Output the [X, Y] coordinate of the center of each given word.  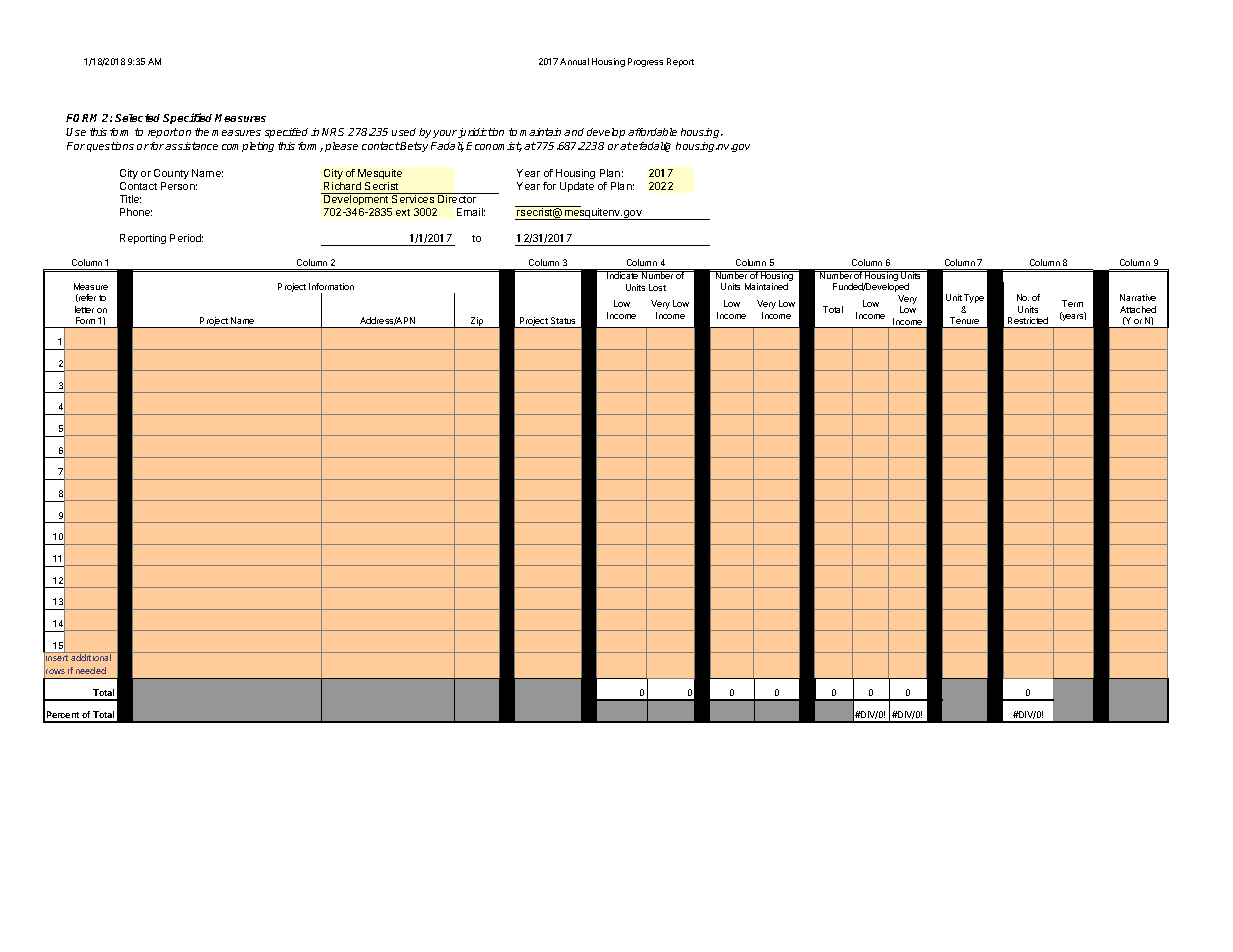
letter [84, 309]
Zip [477, 322]
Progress [645, 62]
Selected [139, 118]
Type [974, 298]
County [171, 174]
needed [91, 670]
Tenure [964, 320]
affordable [652, 132]
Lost [657, 287]
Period [186, 238]
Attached [1138, 309]
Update [577, 187]
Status [563, 320]
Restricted [1028, 320]
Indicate [623, 275]
